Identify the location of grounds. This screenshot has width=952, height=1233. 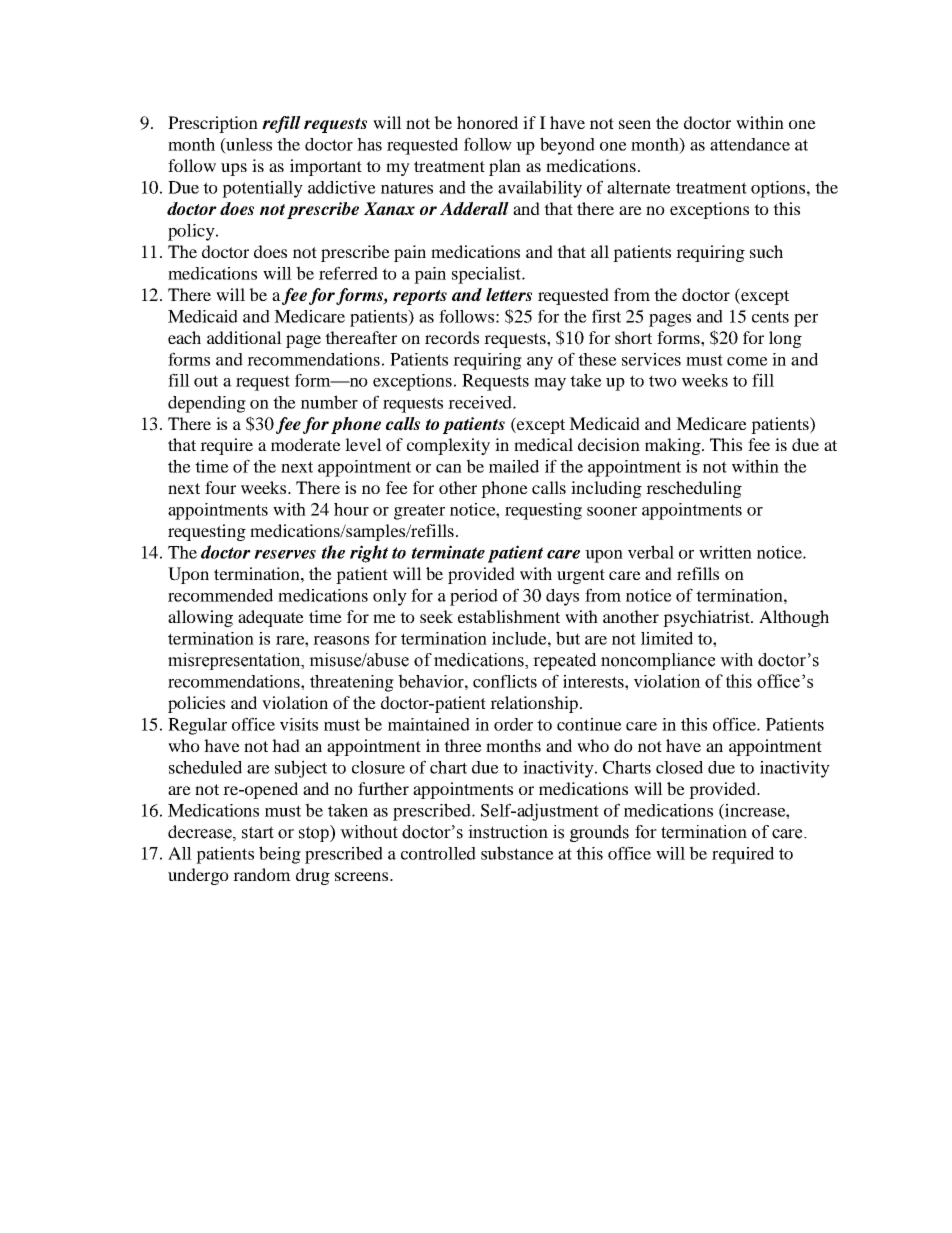
(599, 833).
